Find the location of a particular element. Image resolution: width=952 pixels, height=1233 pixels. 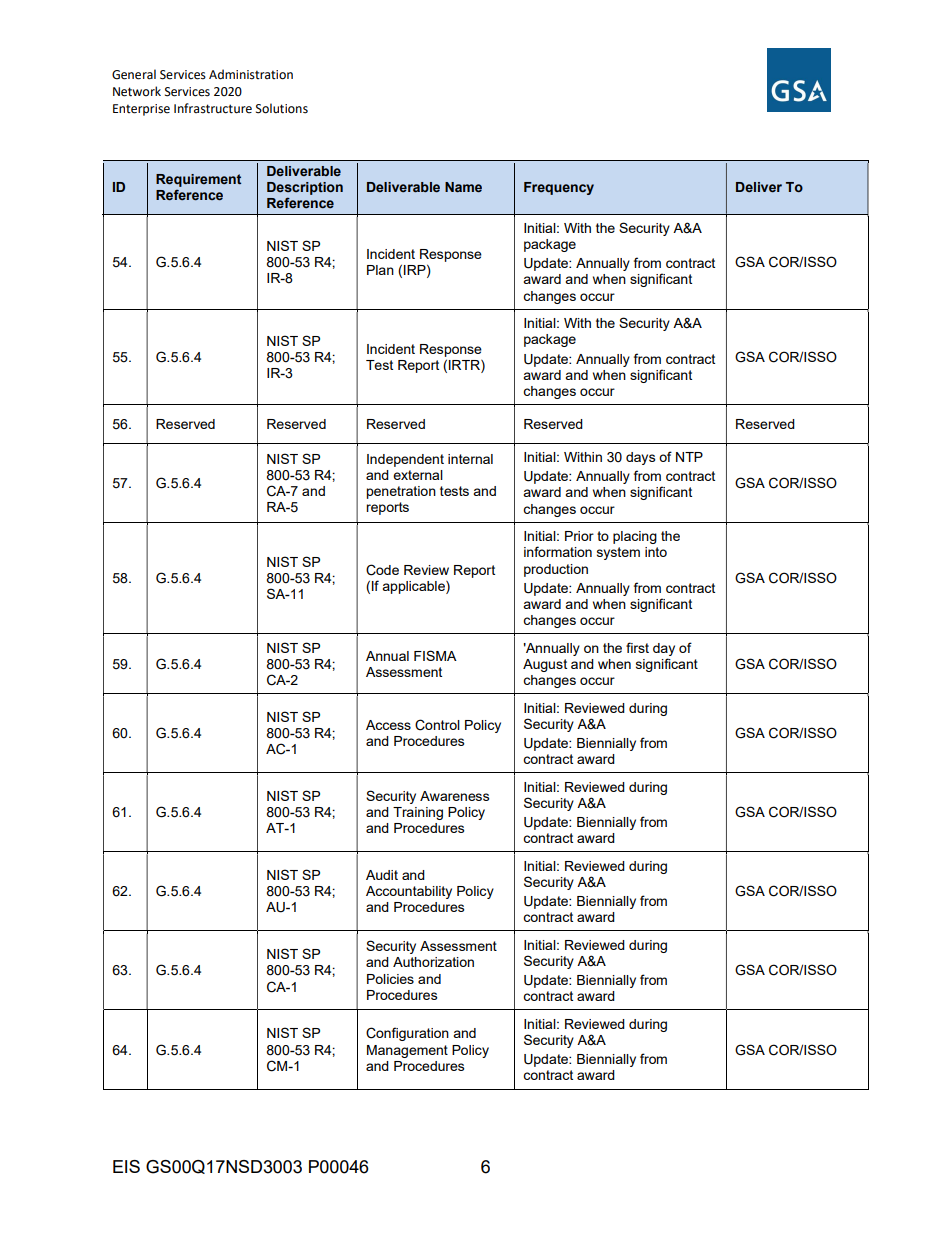

first is located at coordinates (637, 647).
